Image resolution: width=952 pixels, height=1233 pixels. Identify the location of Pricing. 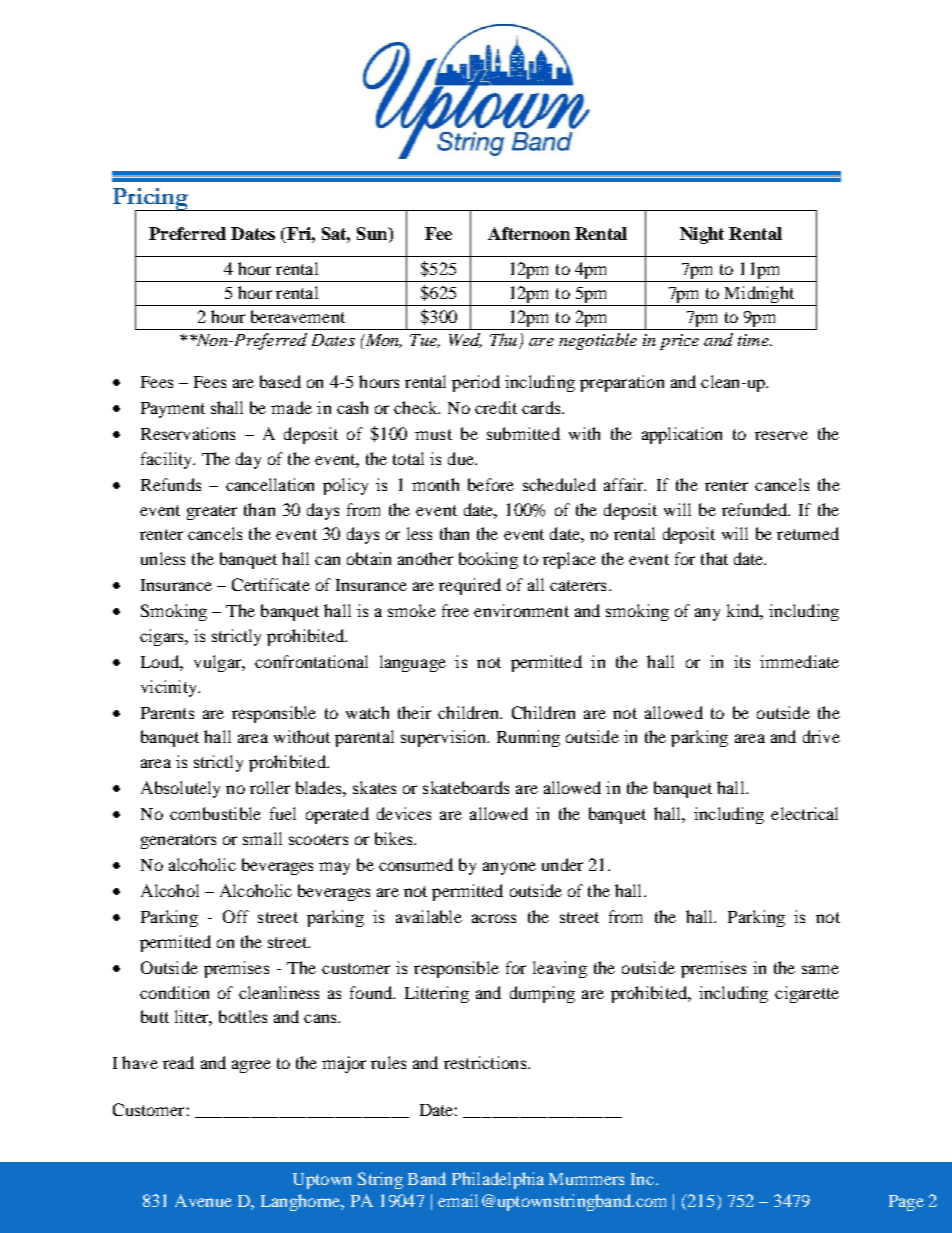
(152, 200).
